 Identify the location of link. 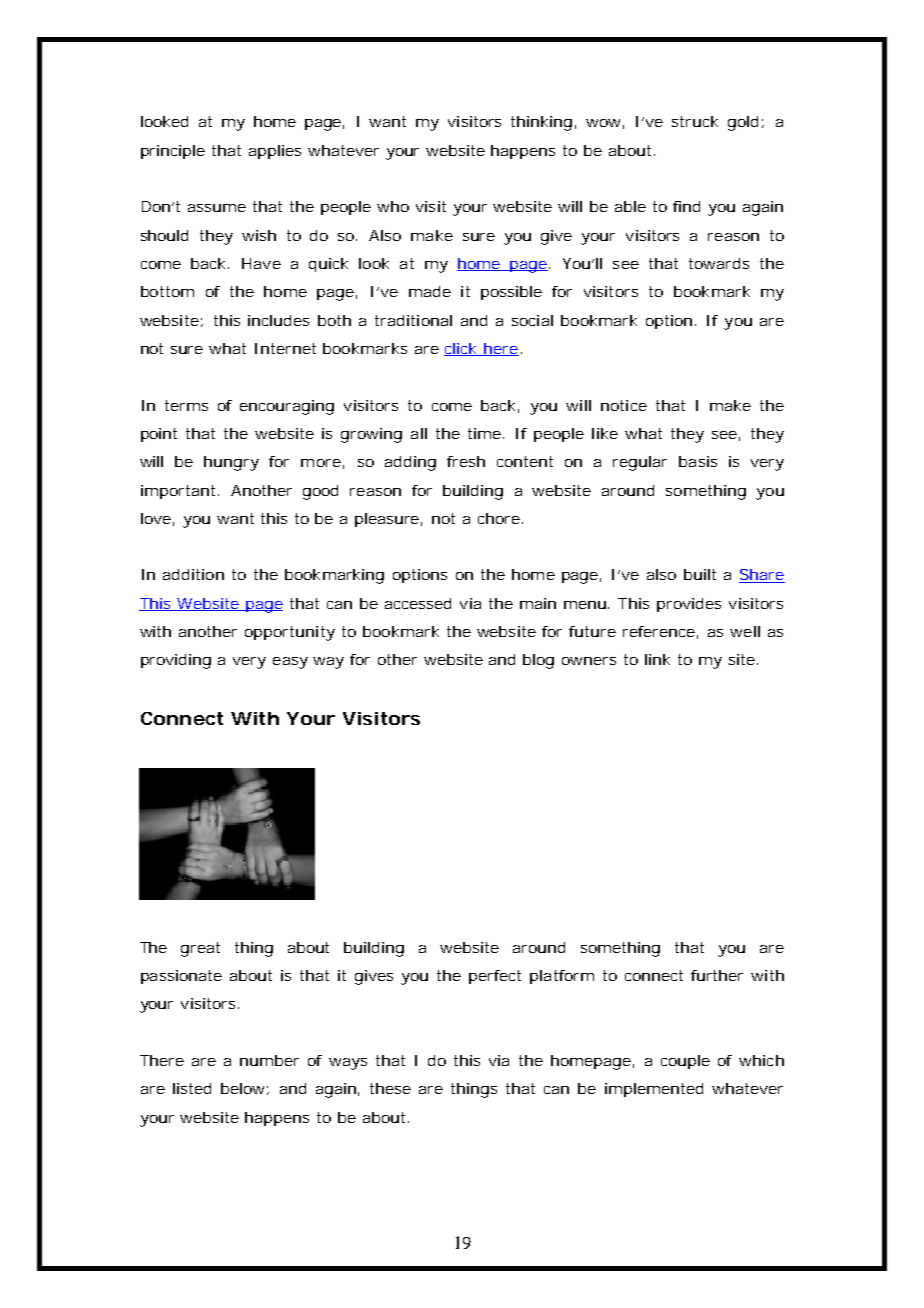
(657, 659).
